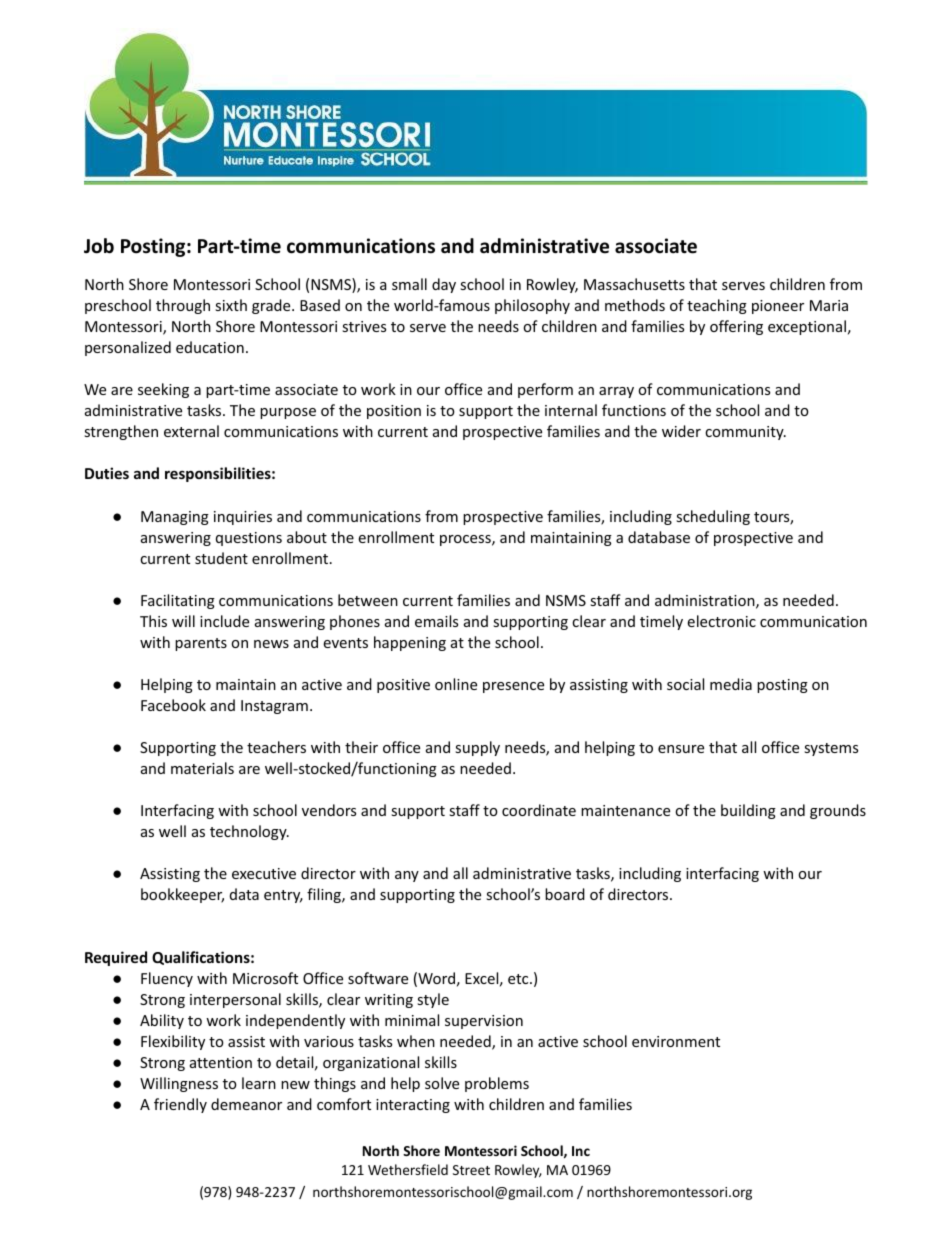 The image size is (952, 1233). I want to click on media, so click(731, 684).
